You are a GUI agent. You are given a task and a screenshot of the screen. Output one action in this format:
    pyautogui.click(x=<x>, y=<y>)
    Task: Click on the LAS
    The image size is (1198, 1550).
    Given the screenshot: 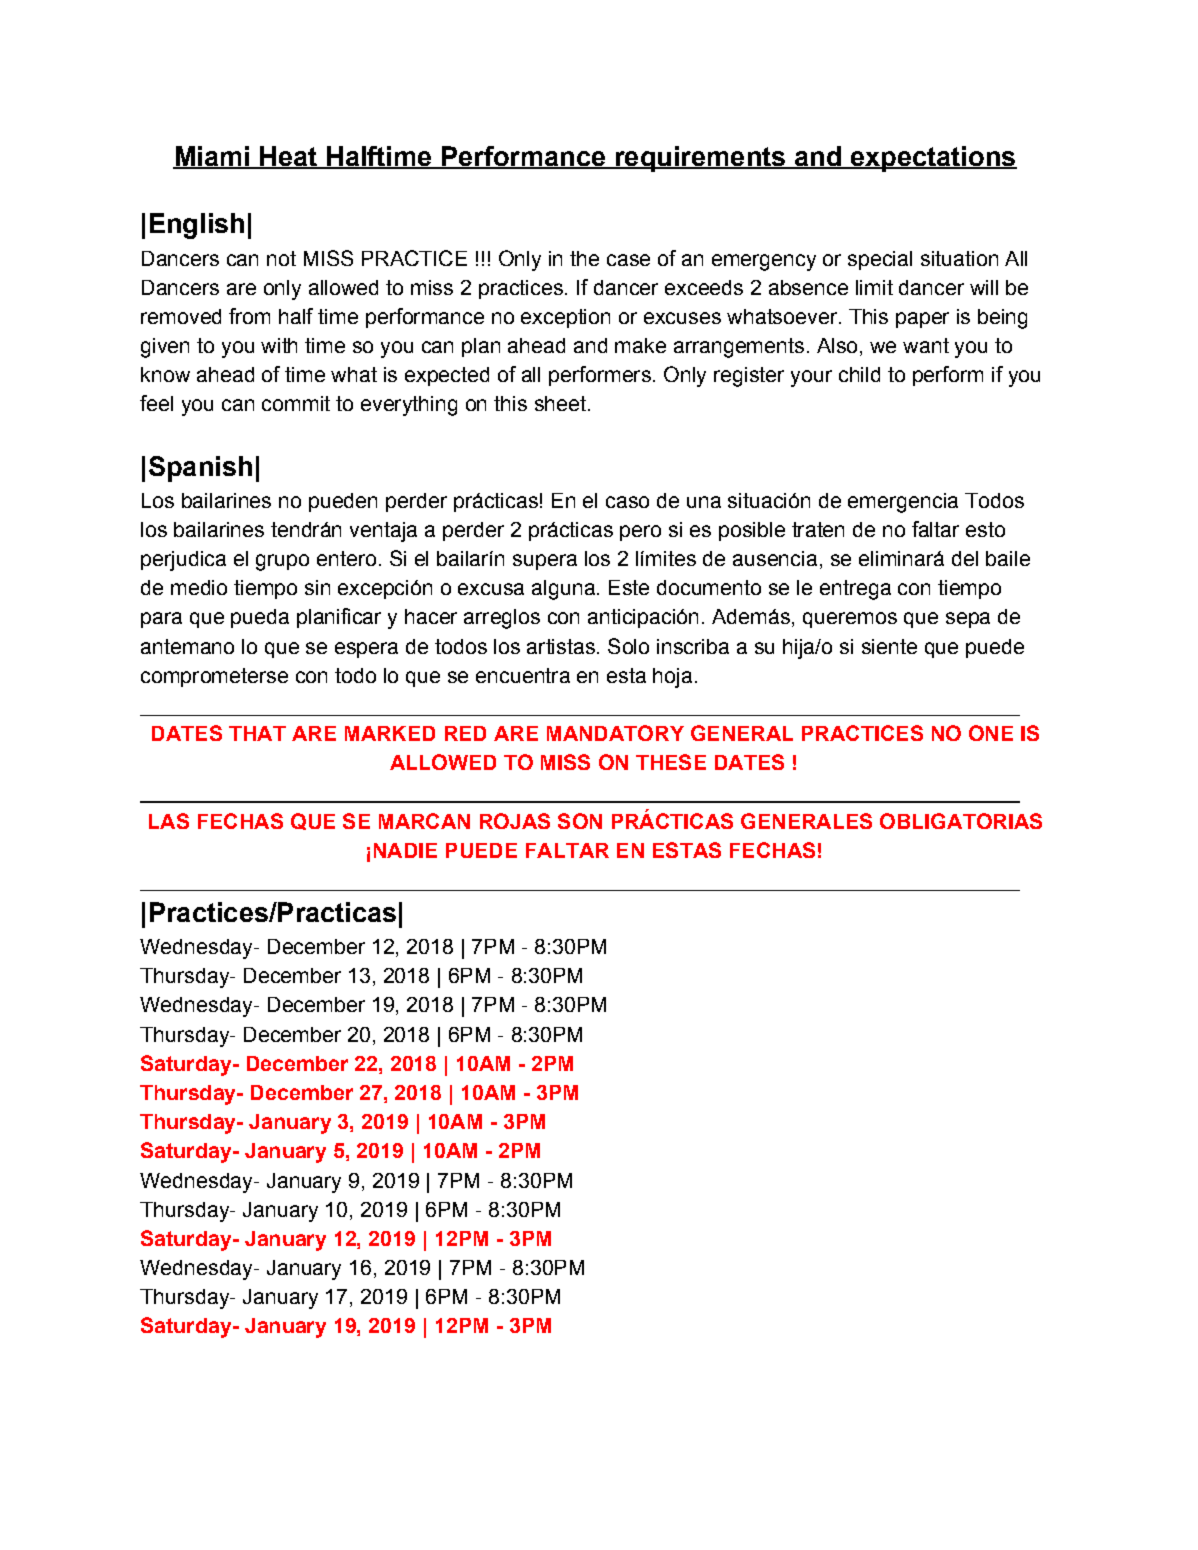 What is the action you would take?
    pyautogui.click(x=169, y=821)
